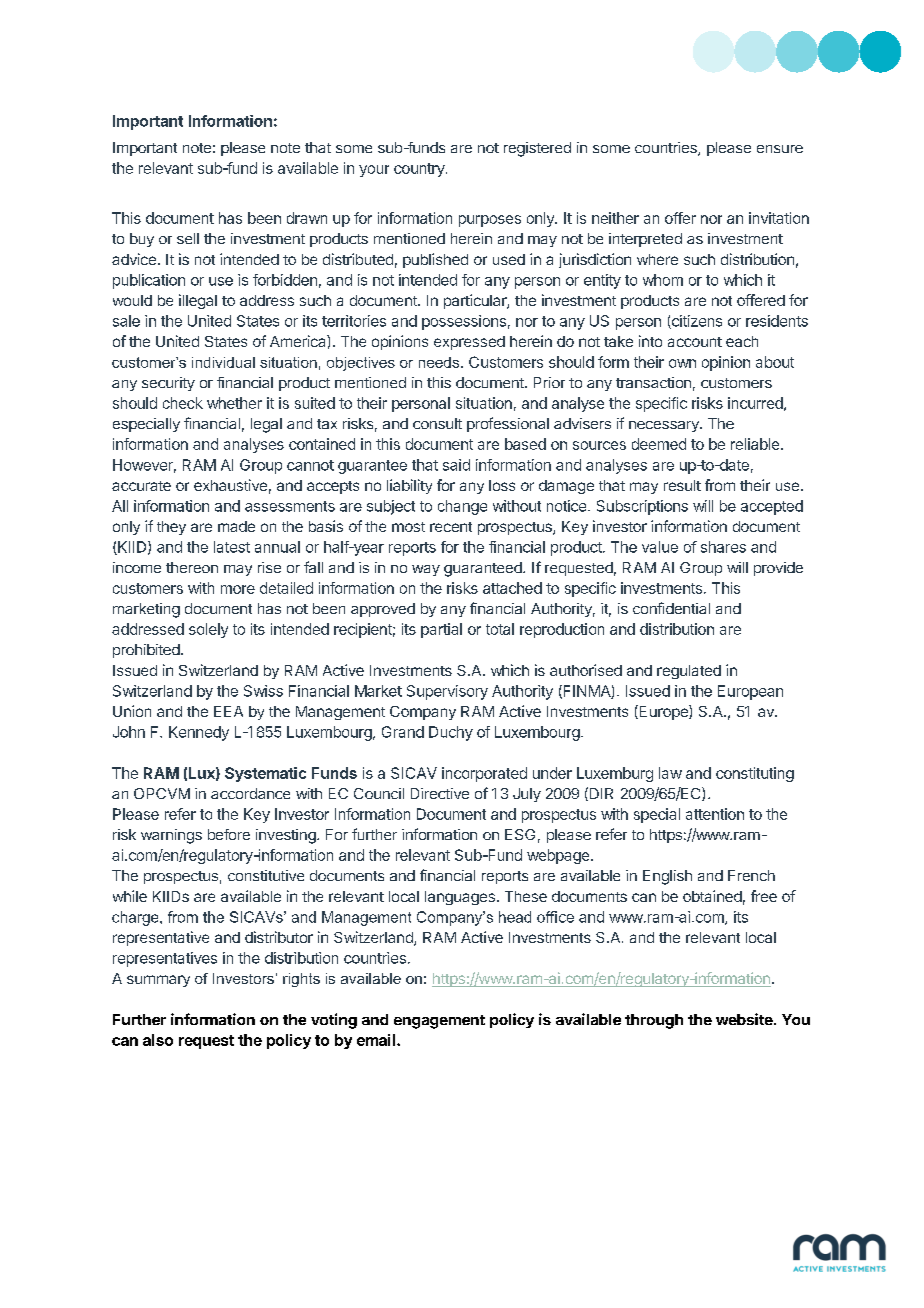 This page has width=924, height=1308. What do you see at coordinates (451, 733) in the page?
I see `Duchy` at bounding box center [451, 733].
